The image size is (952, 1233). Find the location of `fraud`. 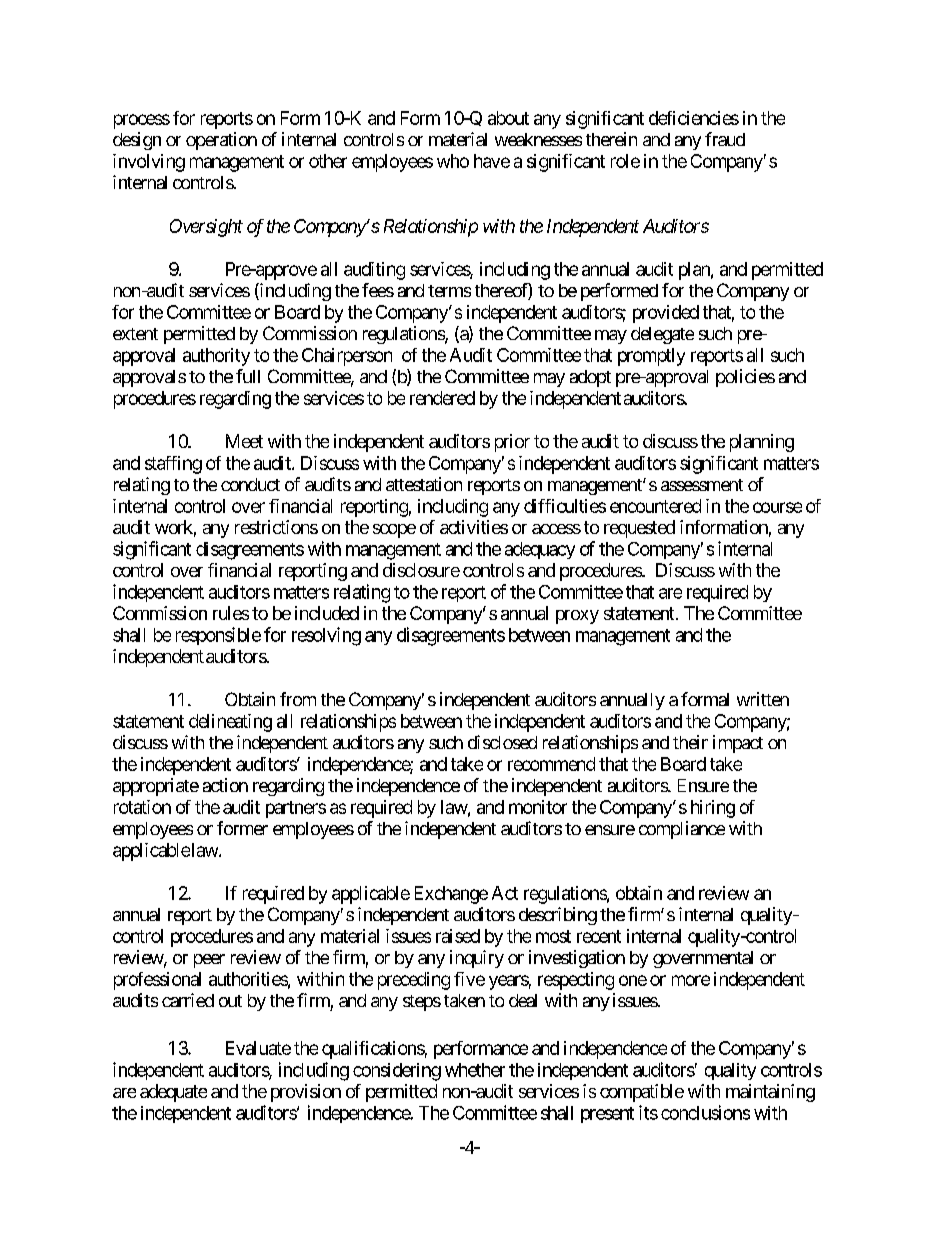

fraud is located at coordinates (725, 139).
